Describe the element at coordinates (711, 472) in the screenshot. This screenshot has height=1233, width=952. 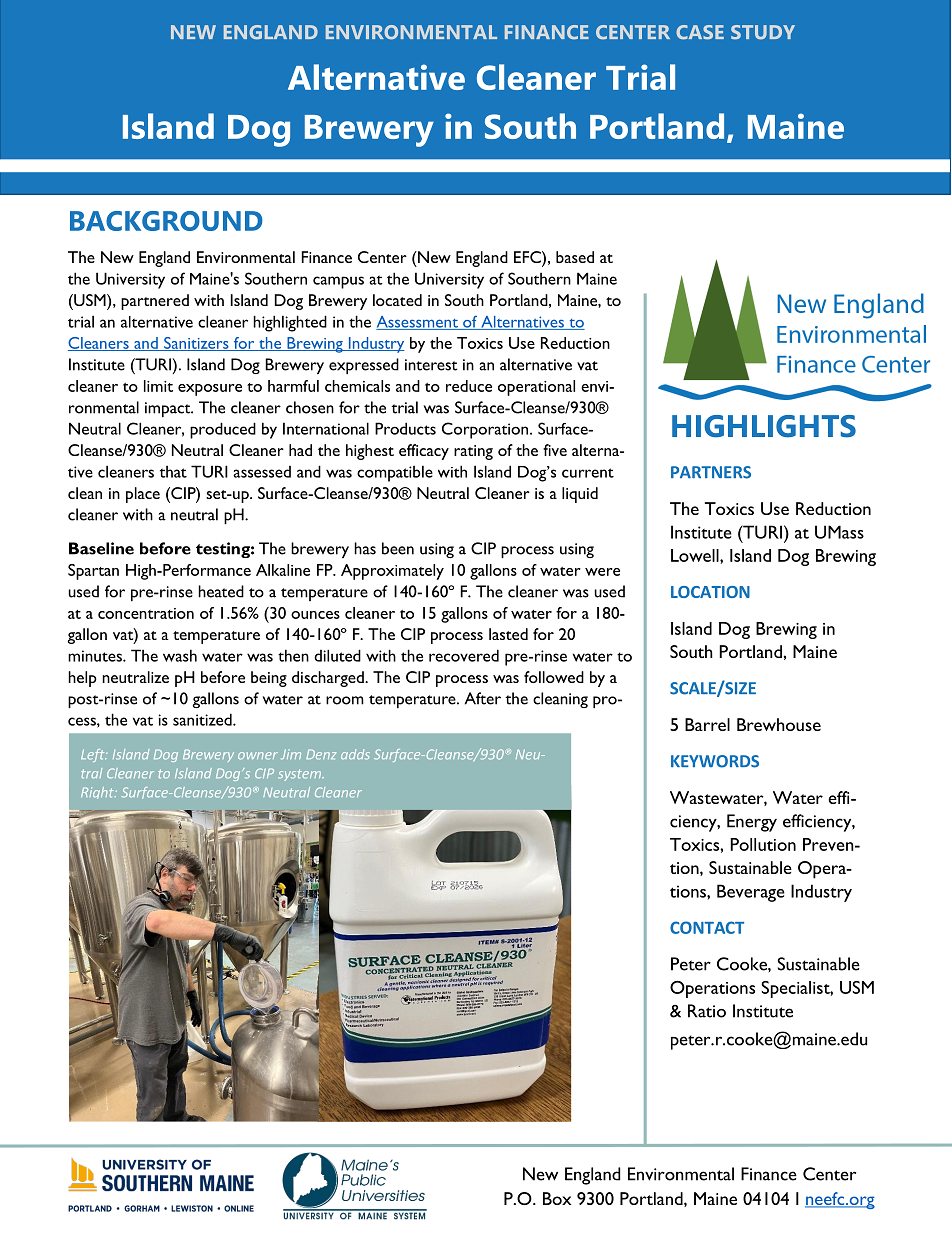
I see `PARTNERS` at that location.
